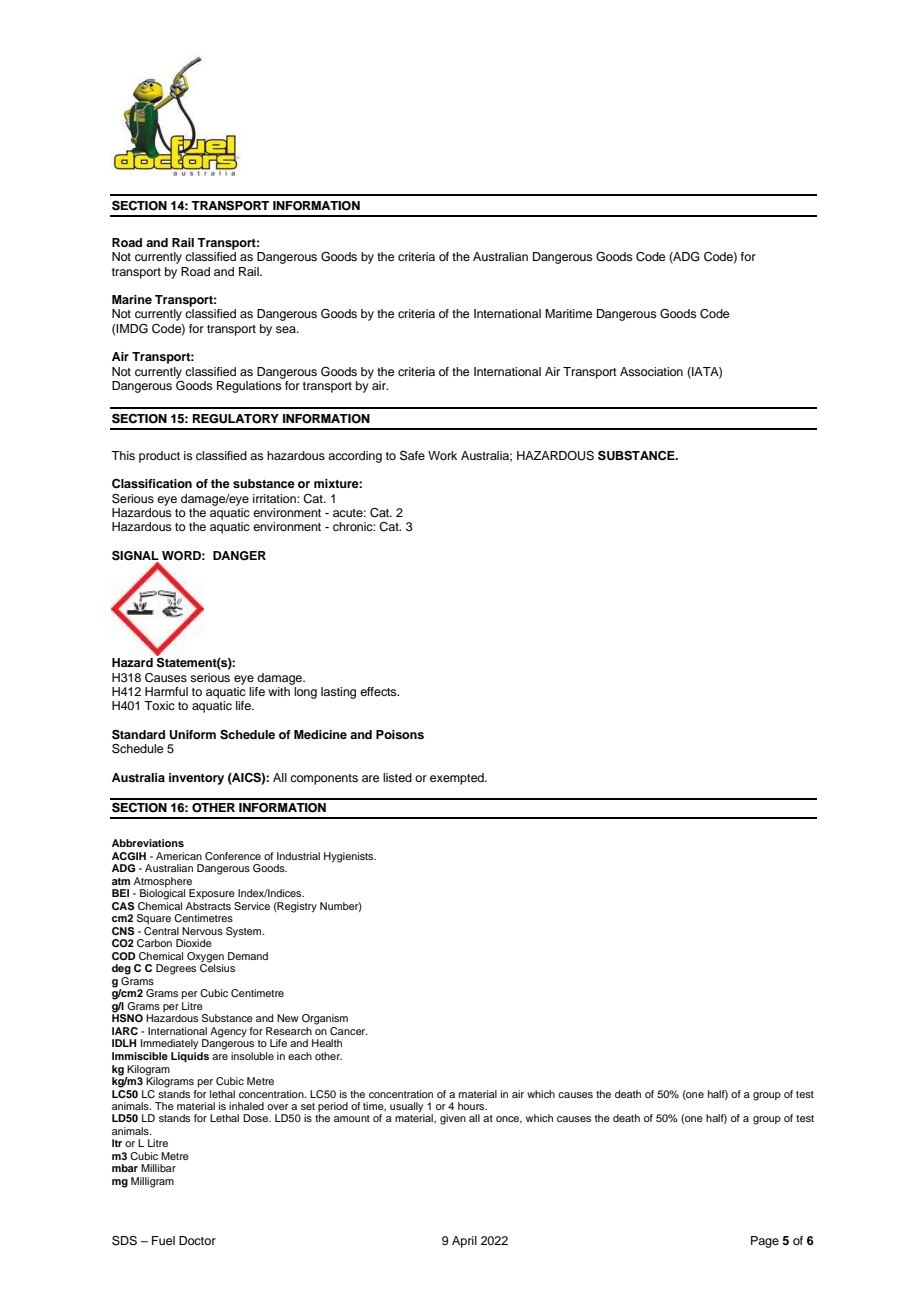 Image resolution: width=924 pixels, height=1308 pixels. I want to click on exempted, so click(458, 779).
